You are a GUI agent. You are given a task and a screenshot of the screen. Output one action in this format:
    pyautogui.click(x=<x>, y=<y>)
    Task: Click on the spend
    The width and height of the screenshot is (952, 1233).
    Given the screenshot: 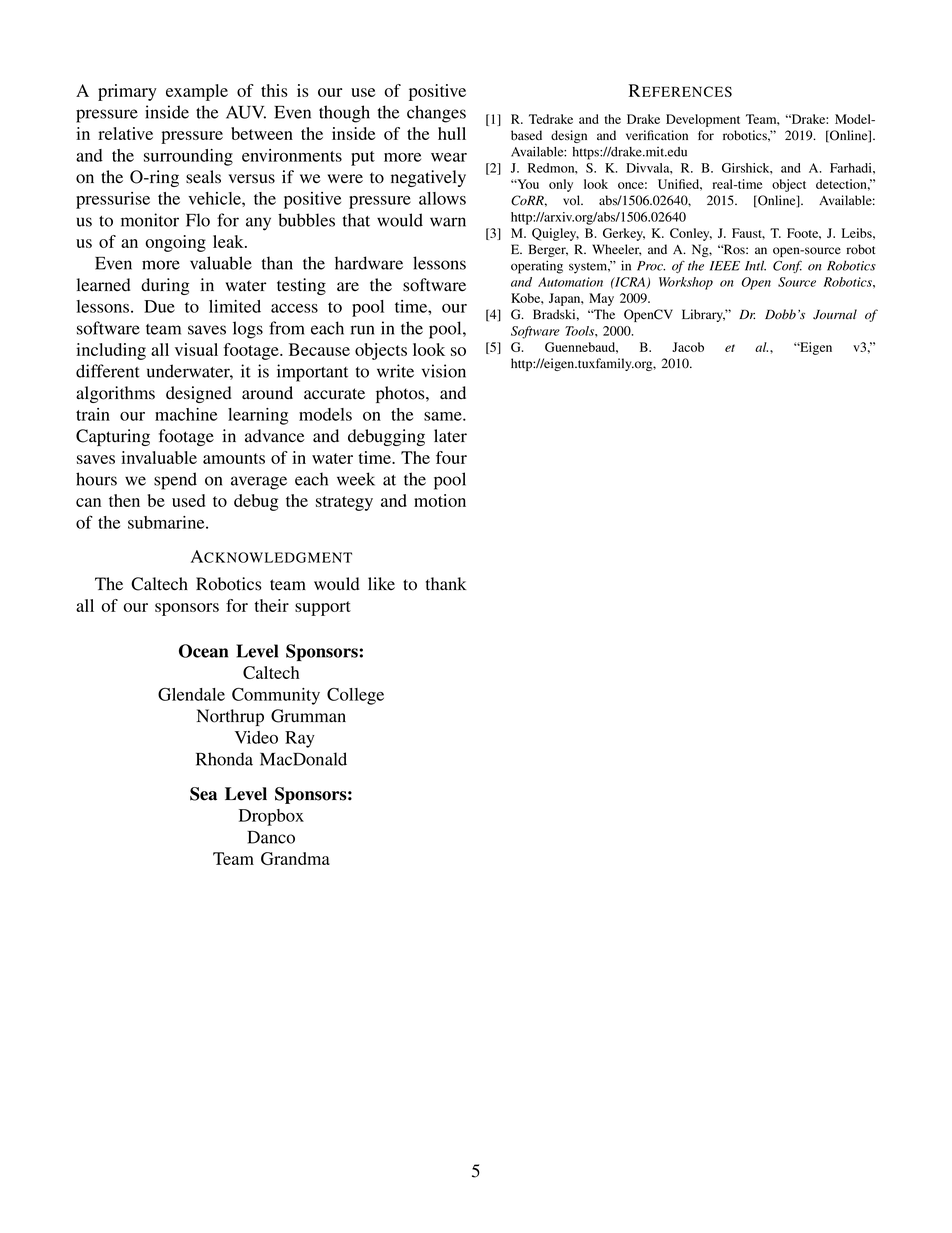 What is the action you would take?
    pyautogui.click(x=175, y=481)
